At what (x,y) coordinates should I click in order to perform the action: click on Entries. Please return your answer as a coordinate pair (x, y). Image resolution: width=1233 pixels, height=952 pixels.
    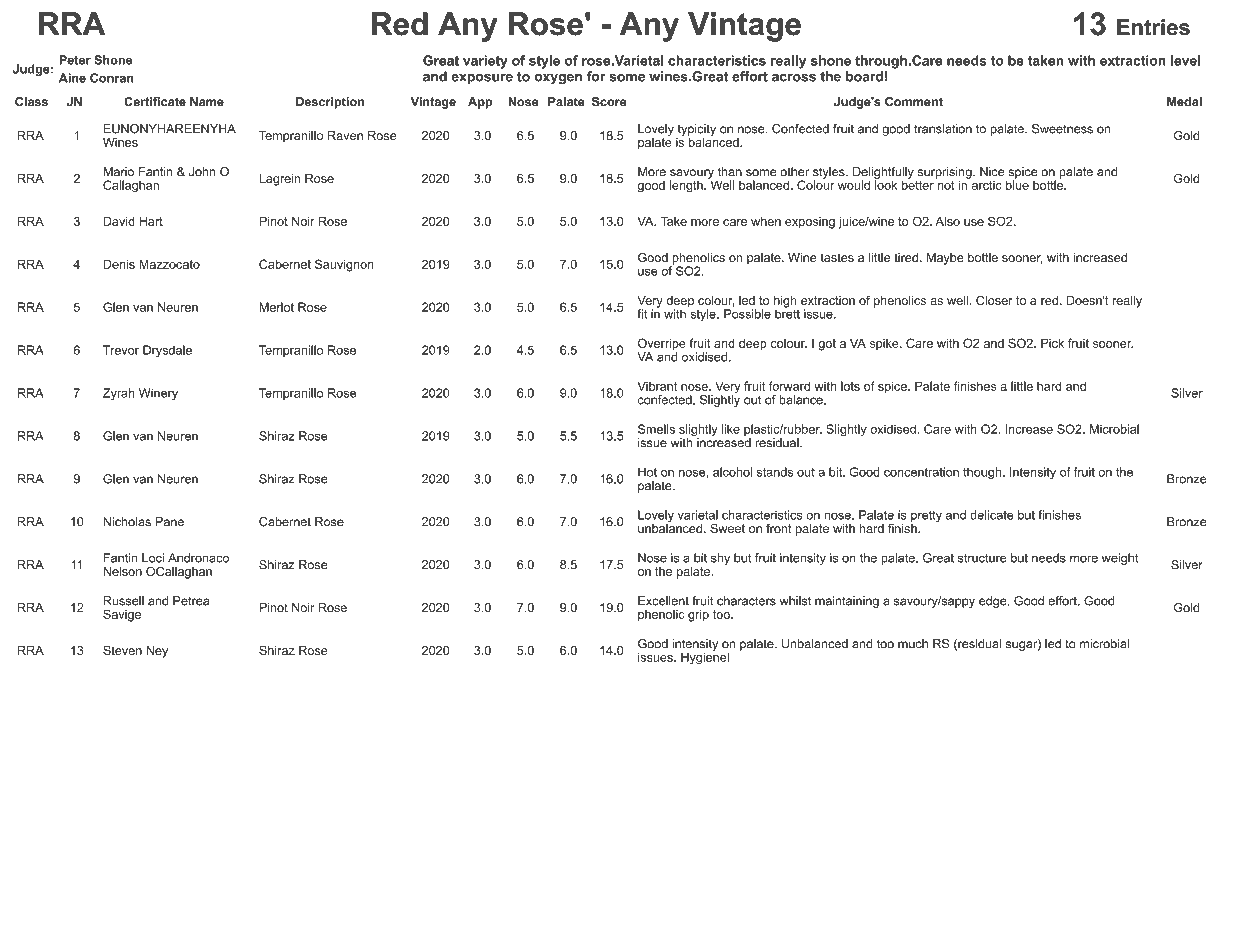
    Looking at the image, I should click on (1153, 27).
